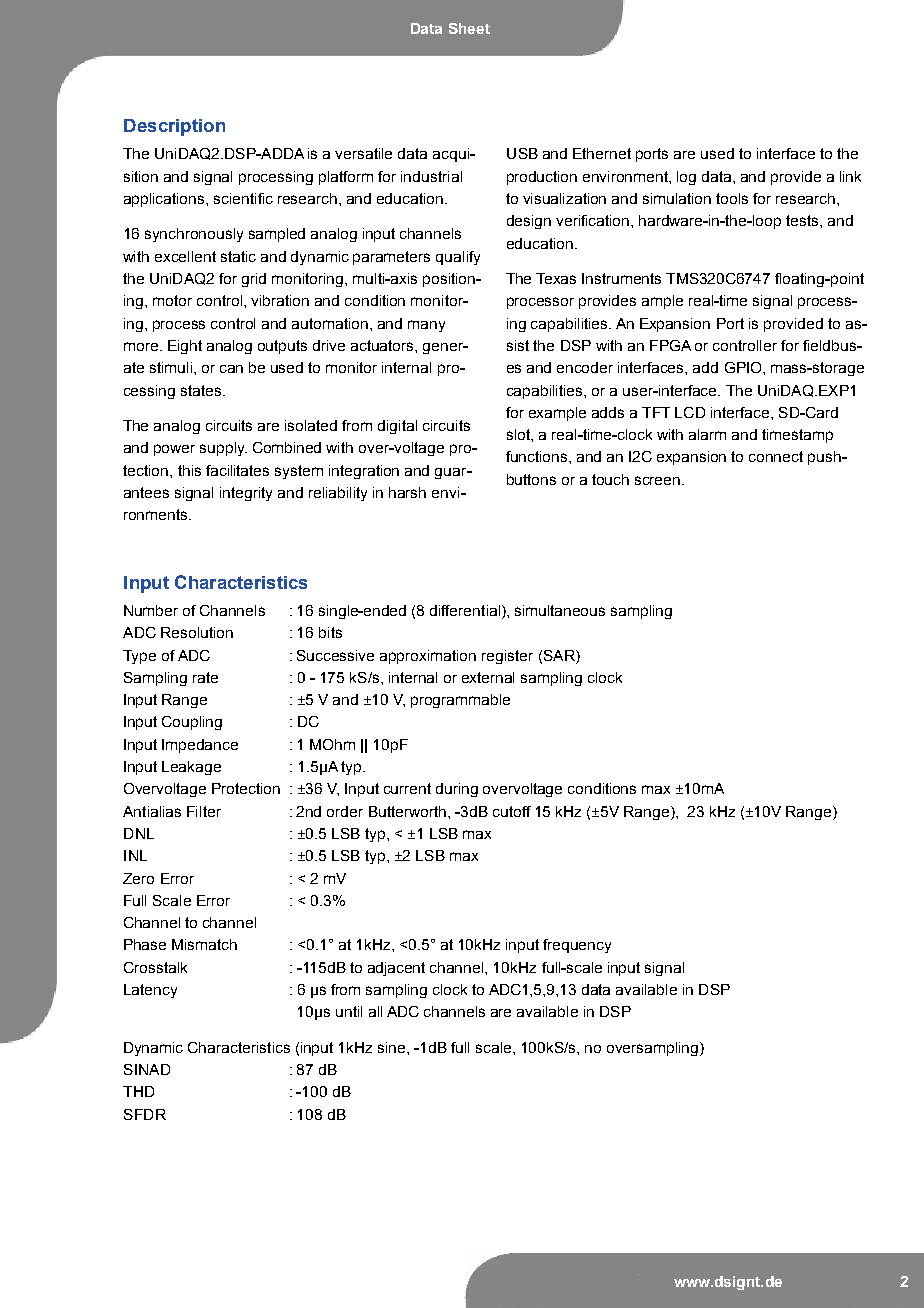  Describe the element at coordinates (174, 127) in the screenshot. I see `Description` at that location.
